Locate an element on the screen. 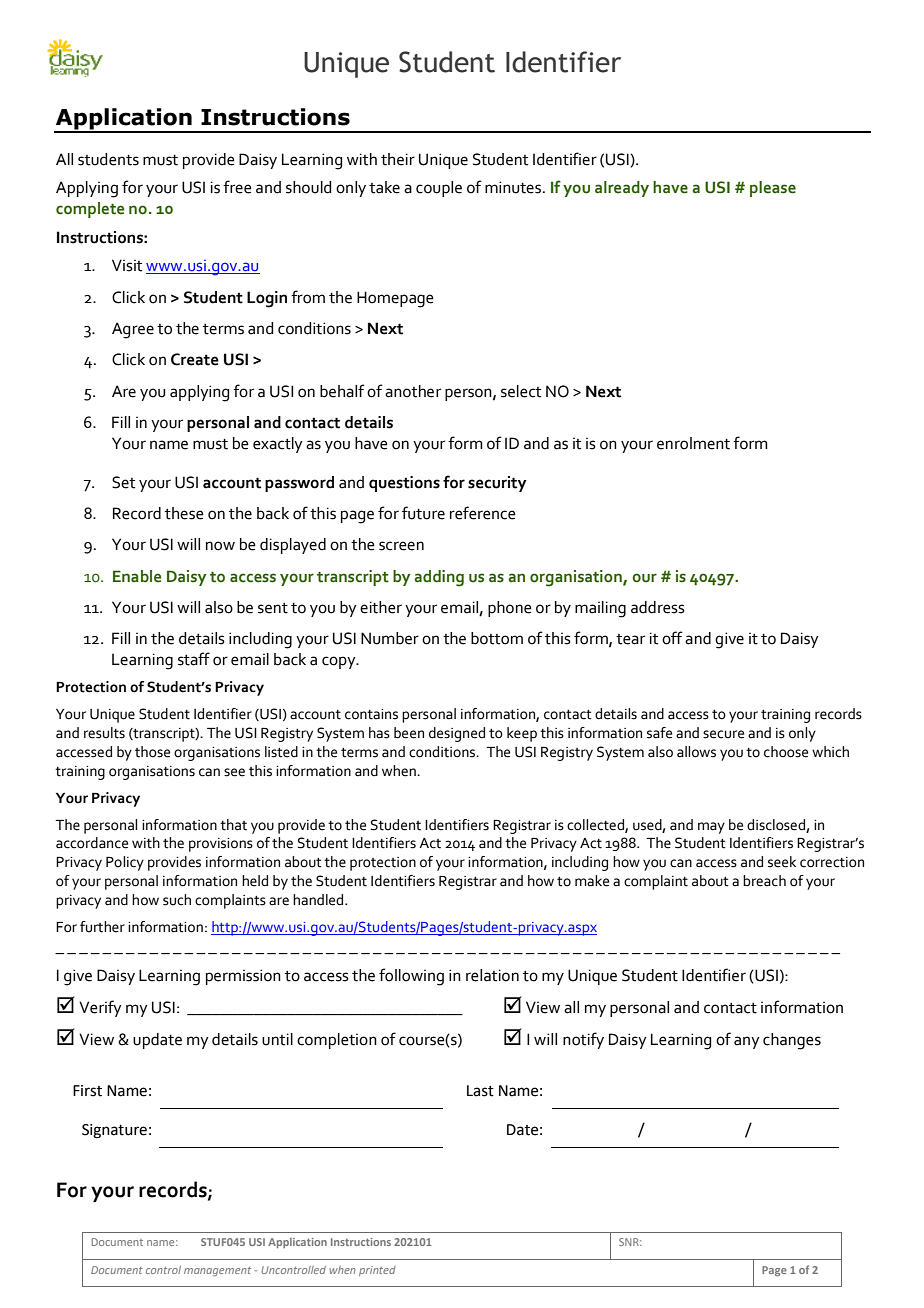 The height and width of the screenshot is (1308, 924). those is located at coordinates (152, 752).
